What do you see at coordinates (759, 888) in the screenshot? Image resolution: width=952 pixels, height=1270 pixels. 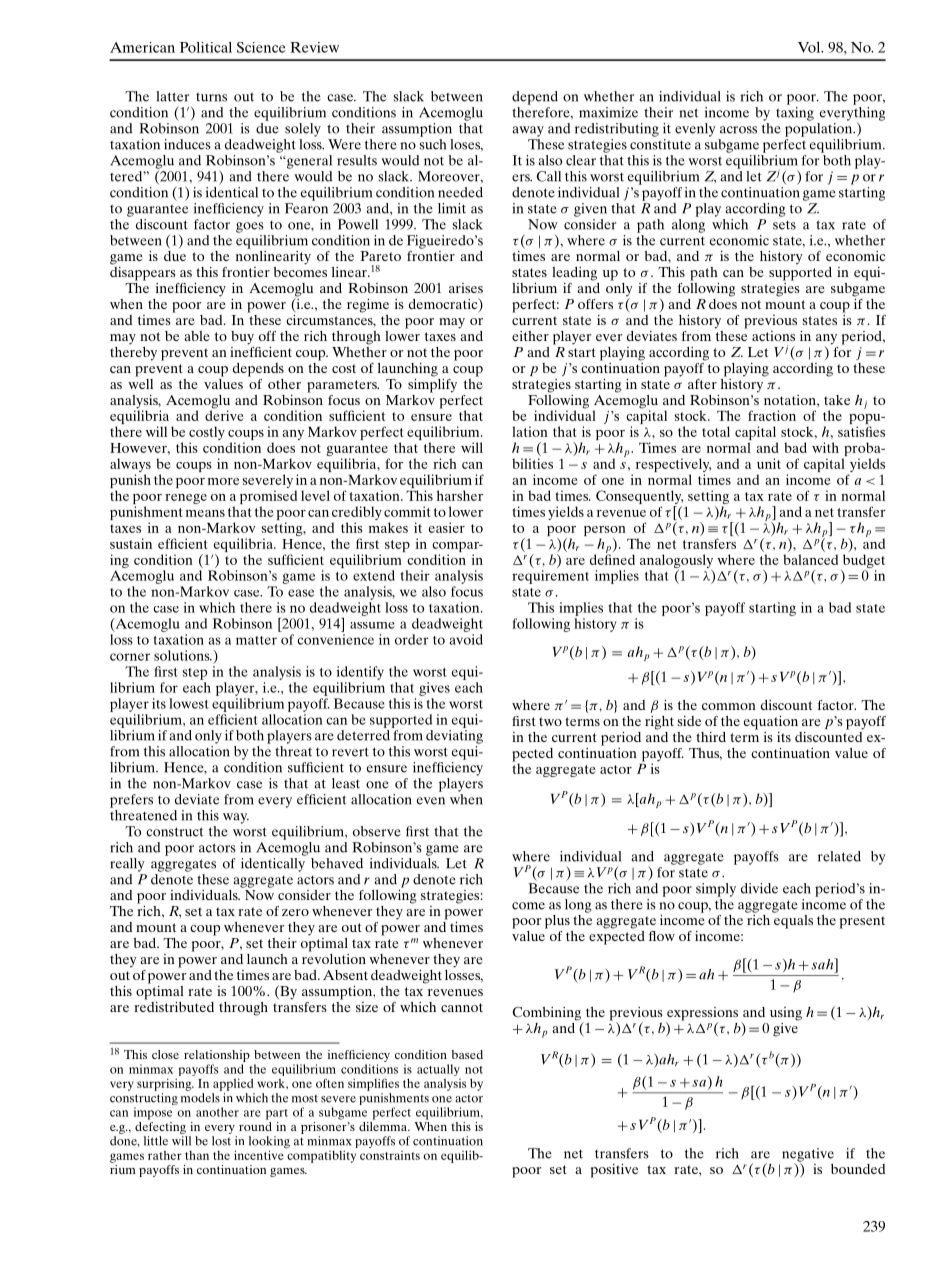 I see `divide` at bounding box center [759, 888].
